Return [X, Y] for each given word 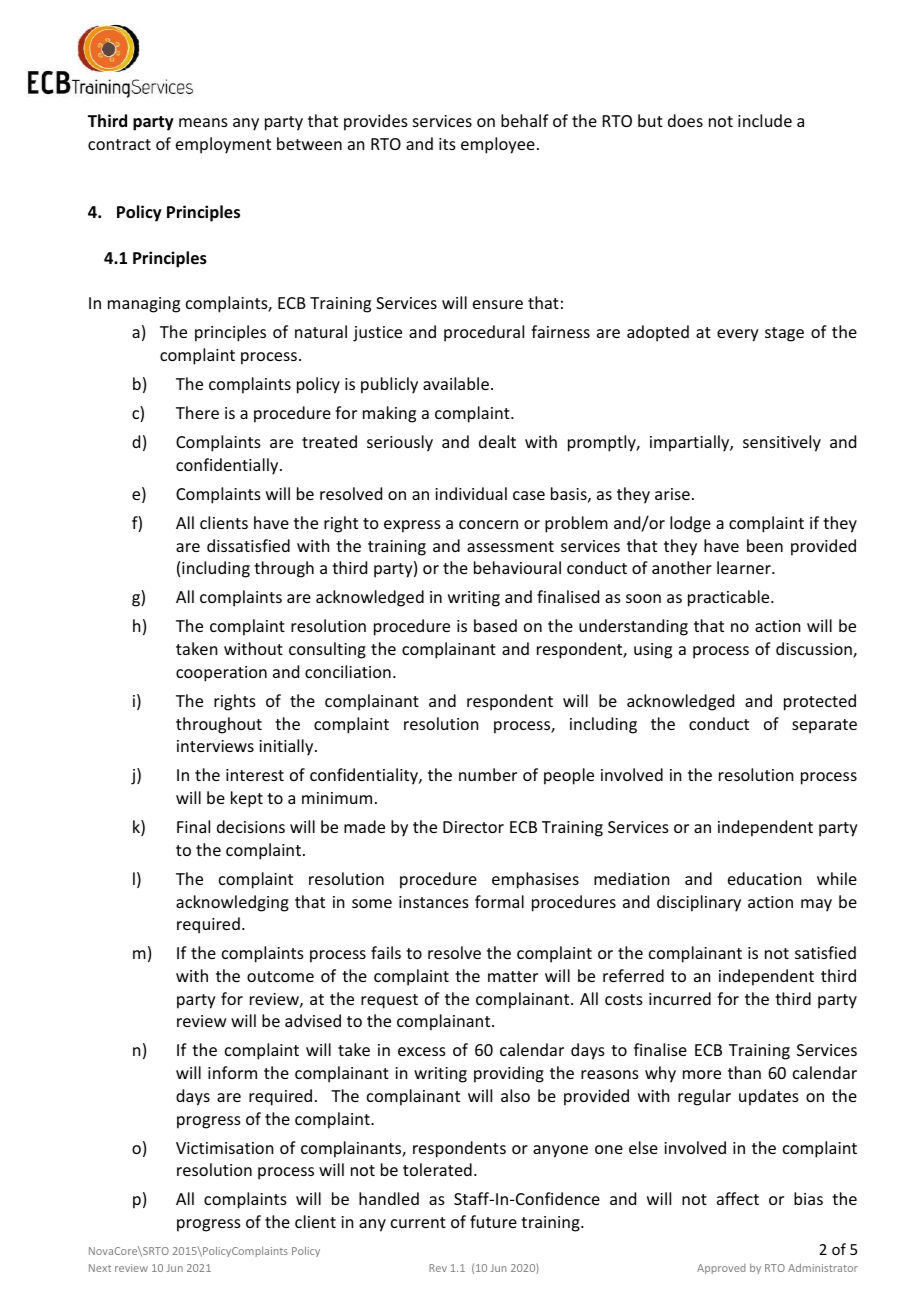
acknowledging [232, 903]
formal [499, 901]
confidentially [228, 466]
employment [223, 145]
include [765, 120]
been [765, 545]
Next [100, 1268]
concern [488, 524]
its [447, 144]
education [764, 878]
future [493, 1221]
